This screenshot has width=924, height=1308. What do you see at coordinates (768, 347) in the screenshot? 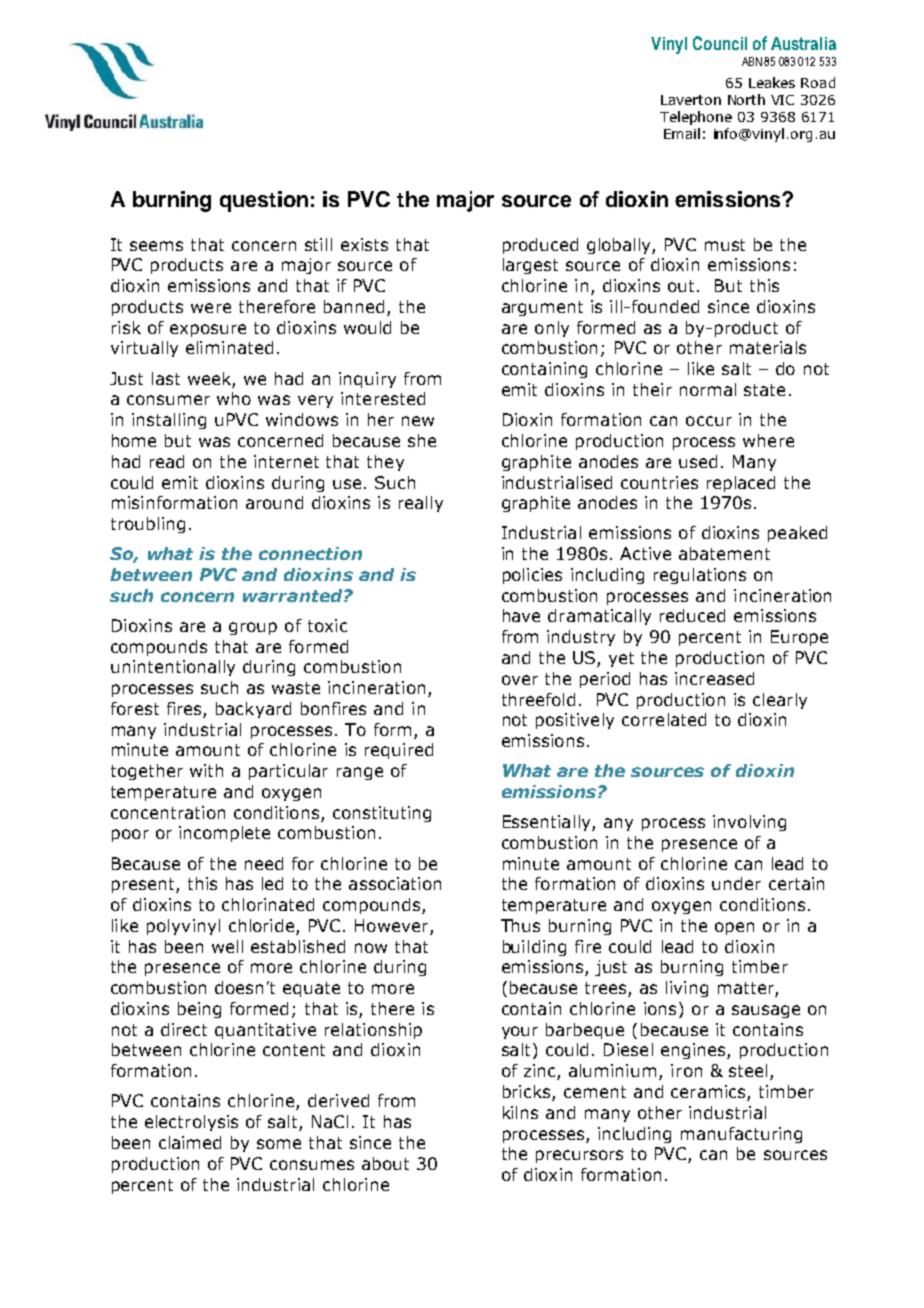
I see `materials` at bounding box center [768, 347].
